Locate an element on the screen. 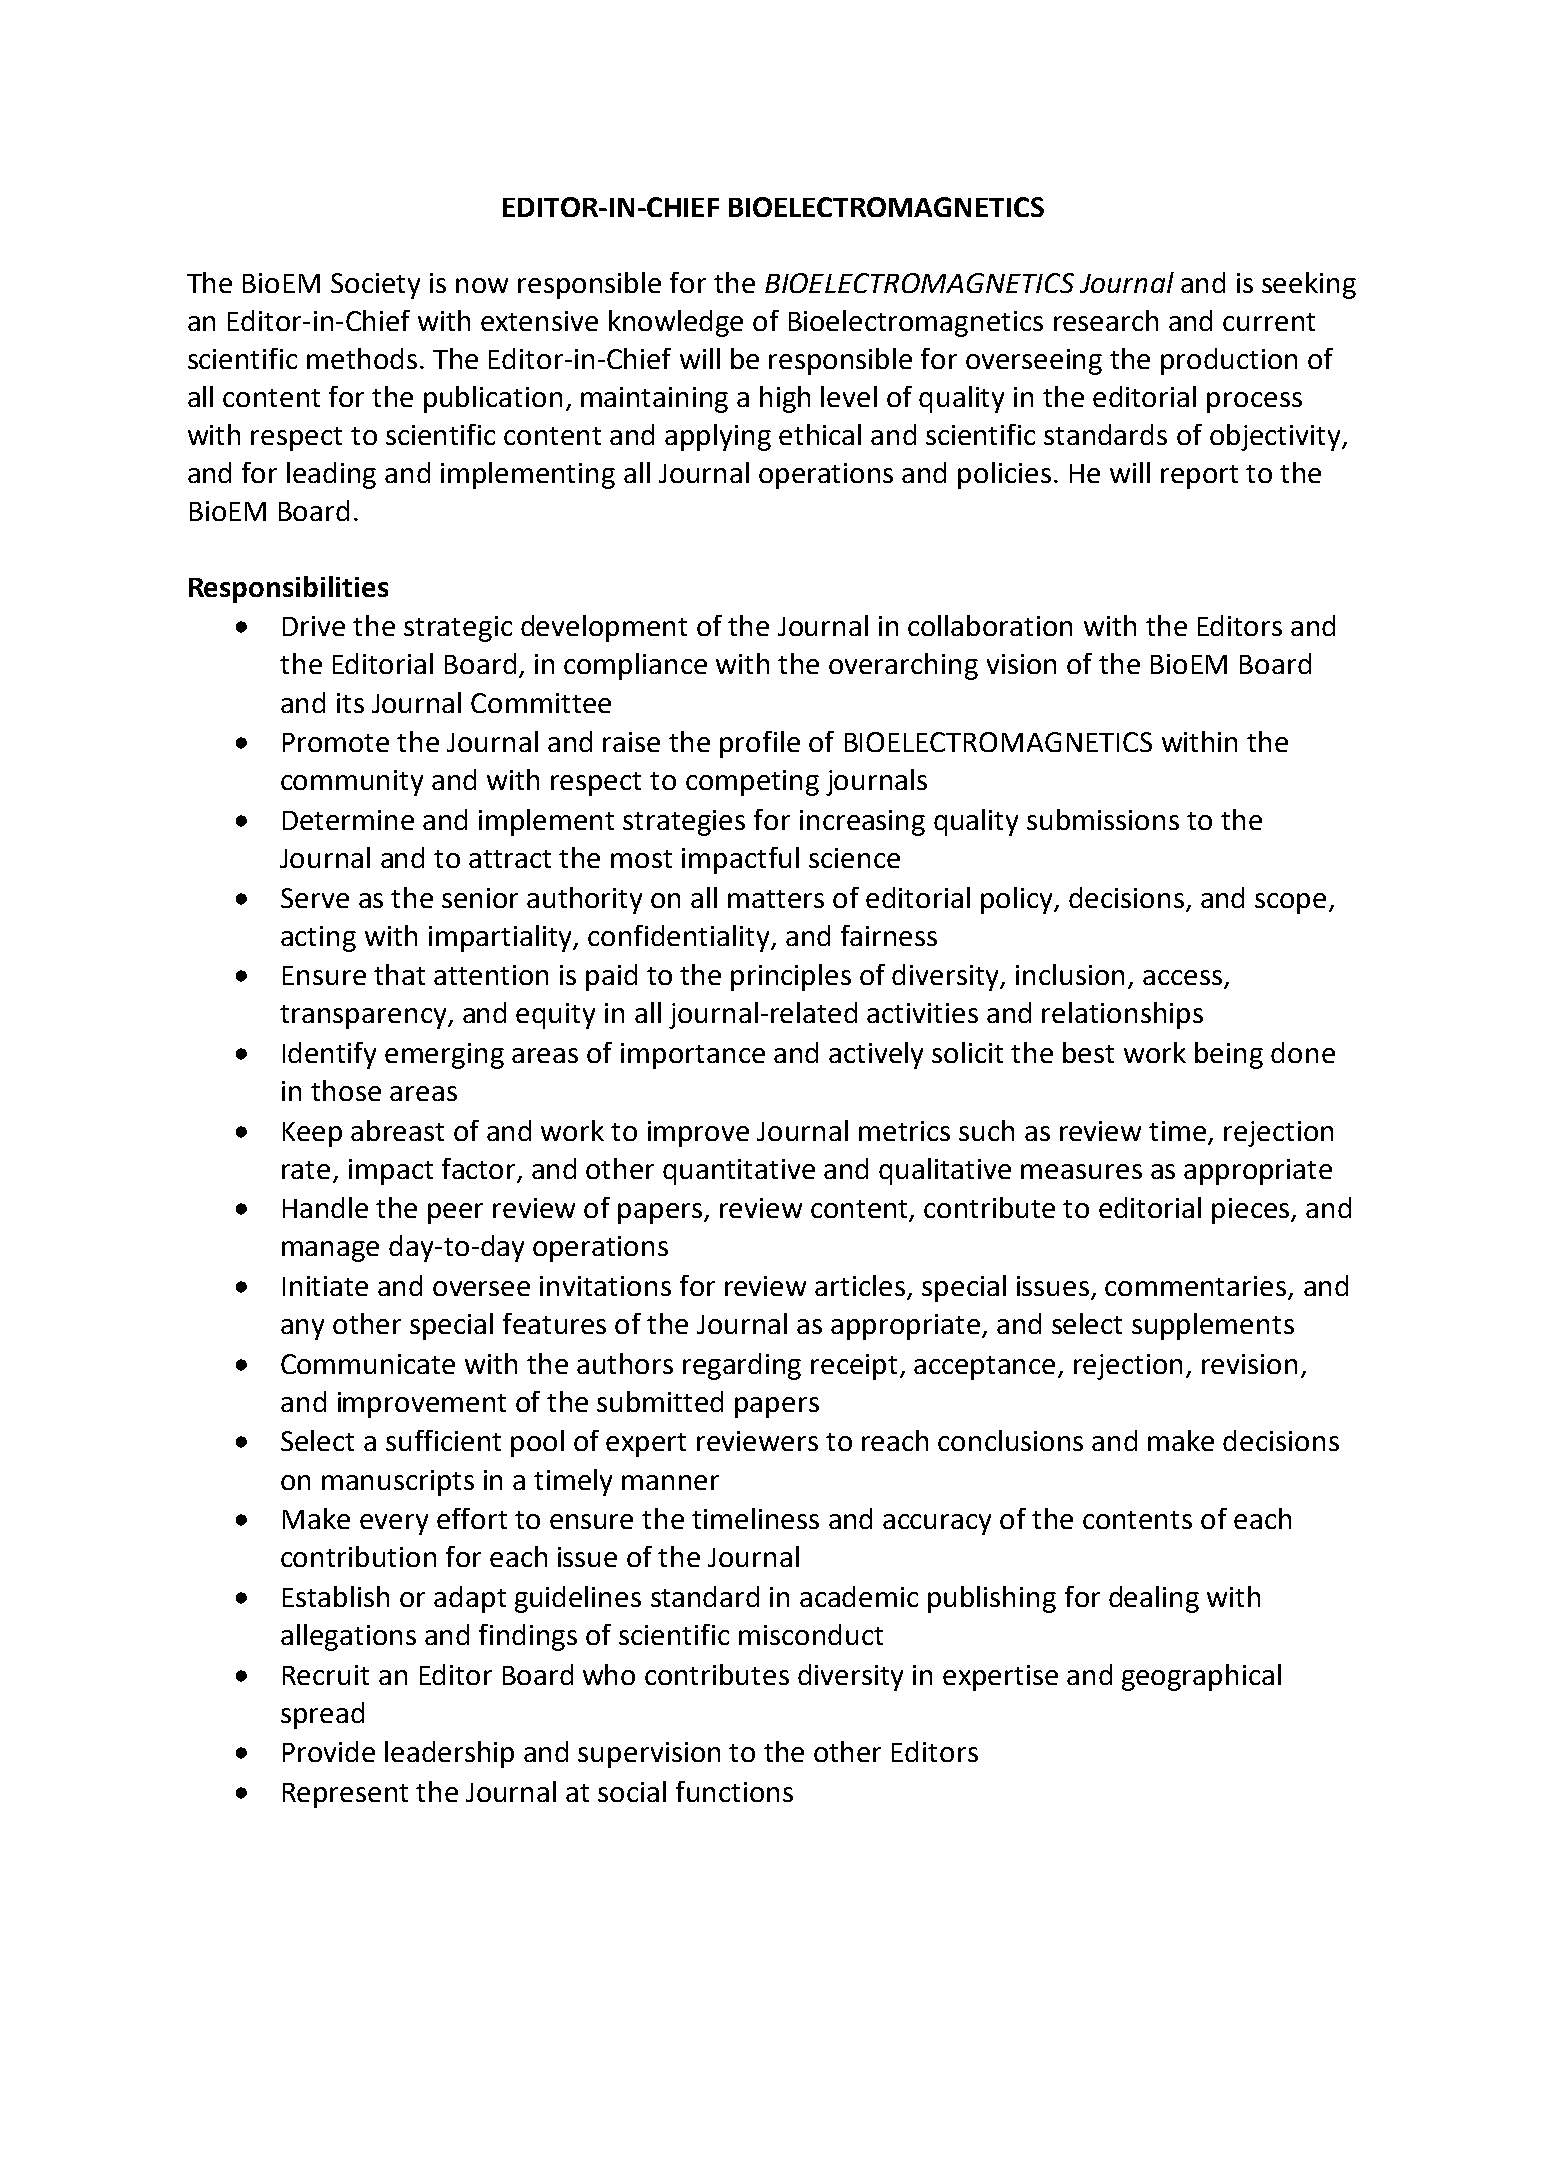  leadership is located at coordinates (449, 1754).
